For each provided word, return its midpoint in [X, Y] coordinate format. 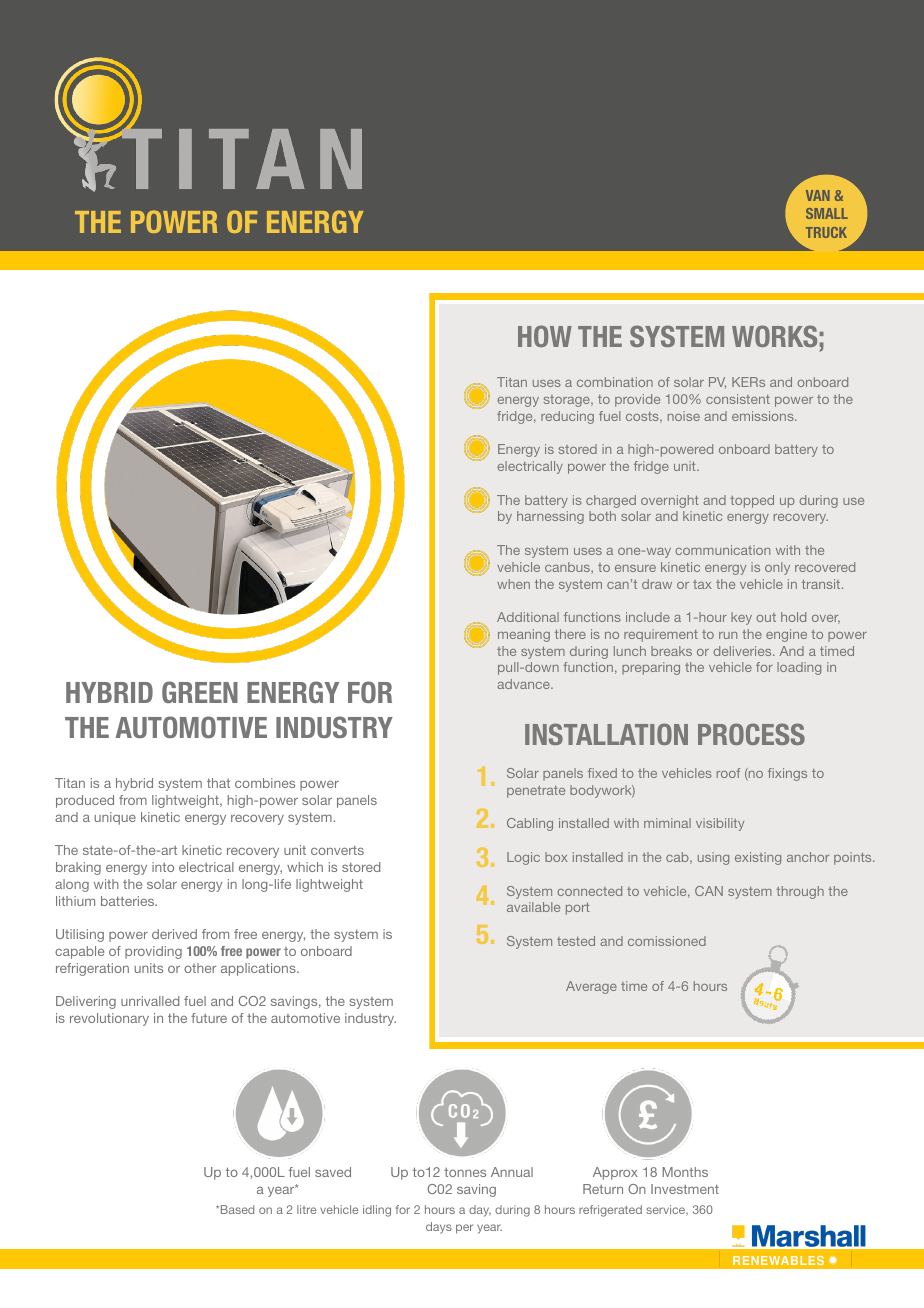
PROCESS [751, 734]
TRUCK [826, 232]
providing [153, 952]
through [800, 892]
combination [615, 382]
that [218, 783]
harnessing [550, 517]
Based [236, 1209]
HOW [545, 336]
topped [752, 501]
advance [524, 684]
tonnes [465, 1172]
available [533, 907]
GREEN [200, 692]
